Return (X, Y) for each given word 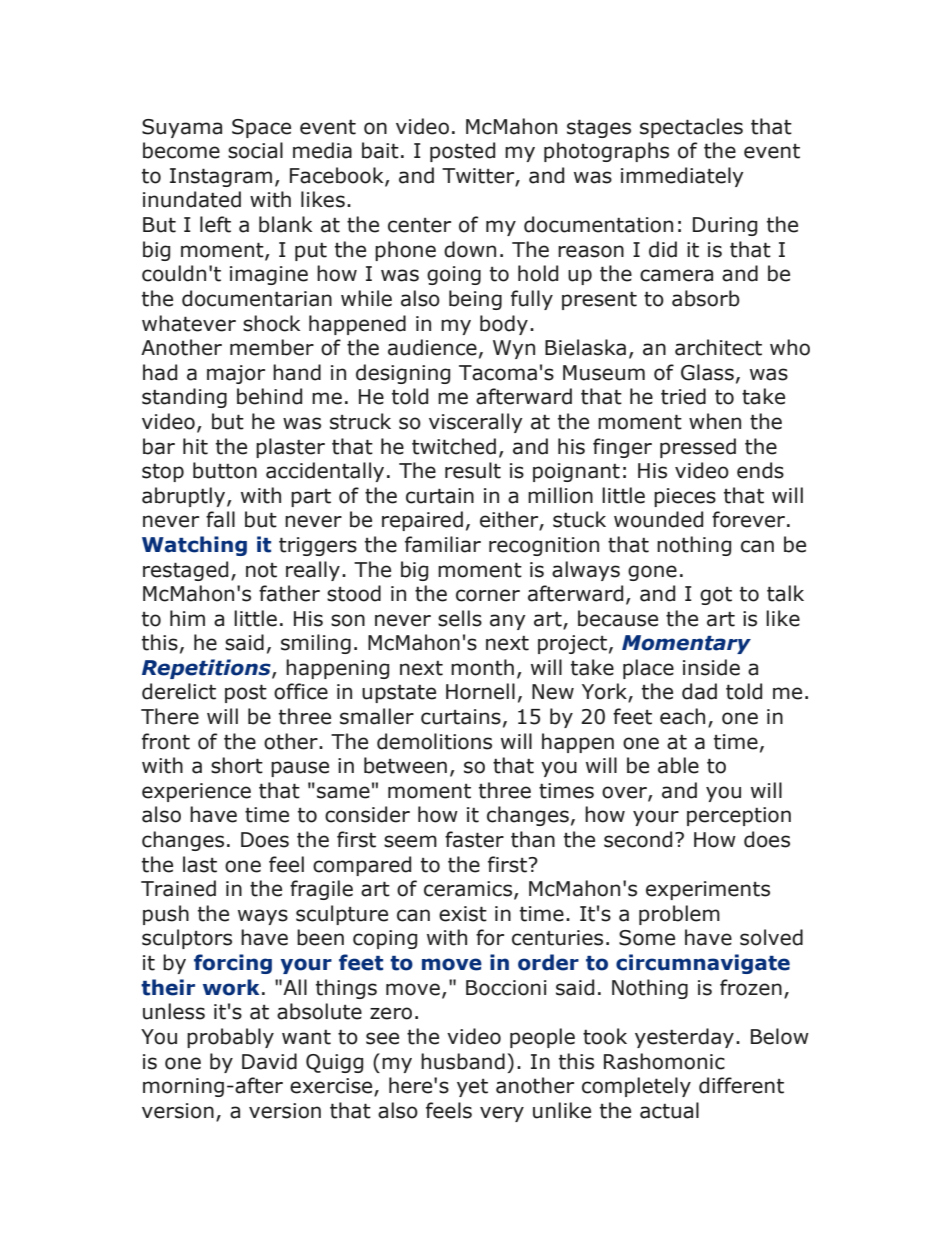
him (187, 618)
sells (460, 618)
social (255, 150)
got (716, 596)
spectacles (691, 128)
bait (380, 150)
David (269, 1061)
